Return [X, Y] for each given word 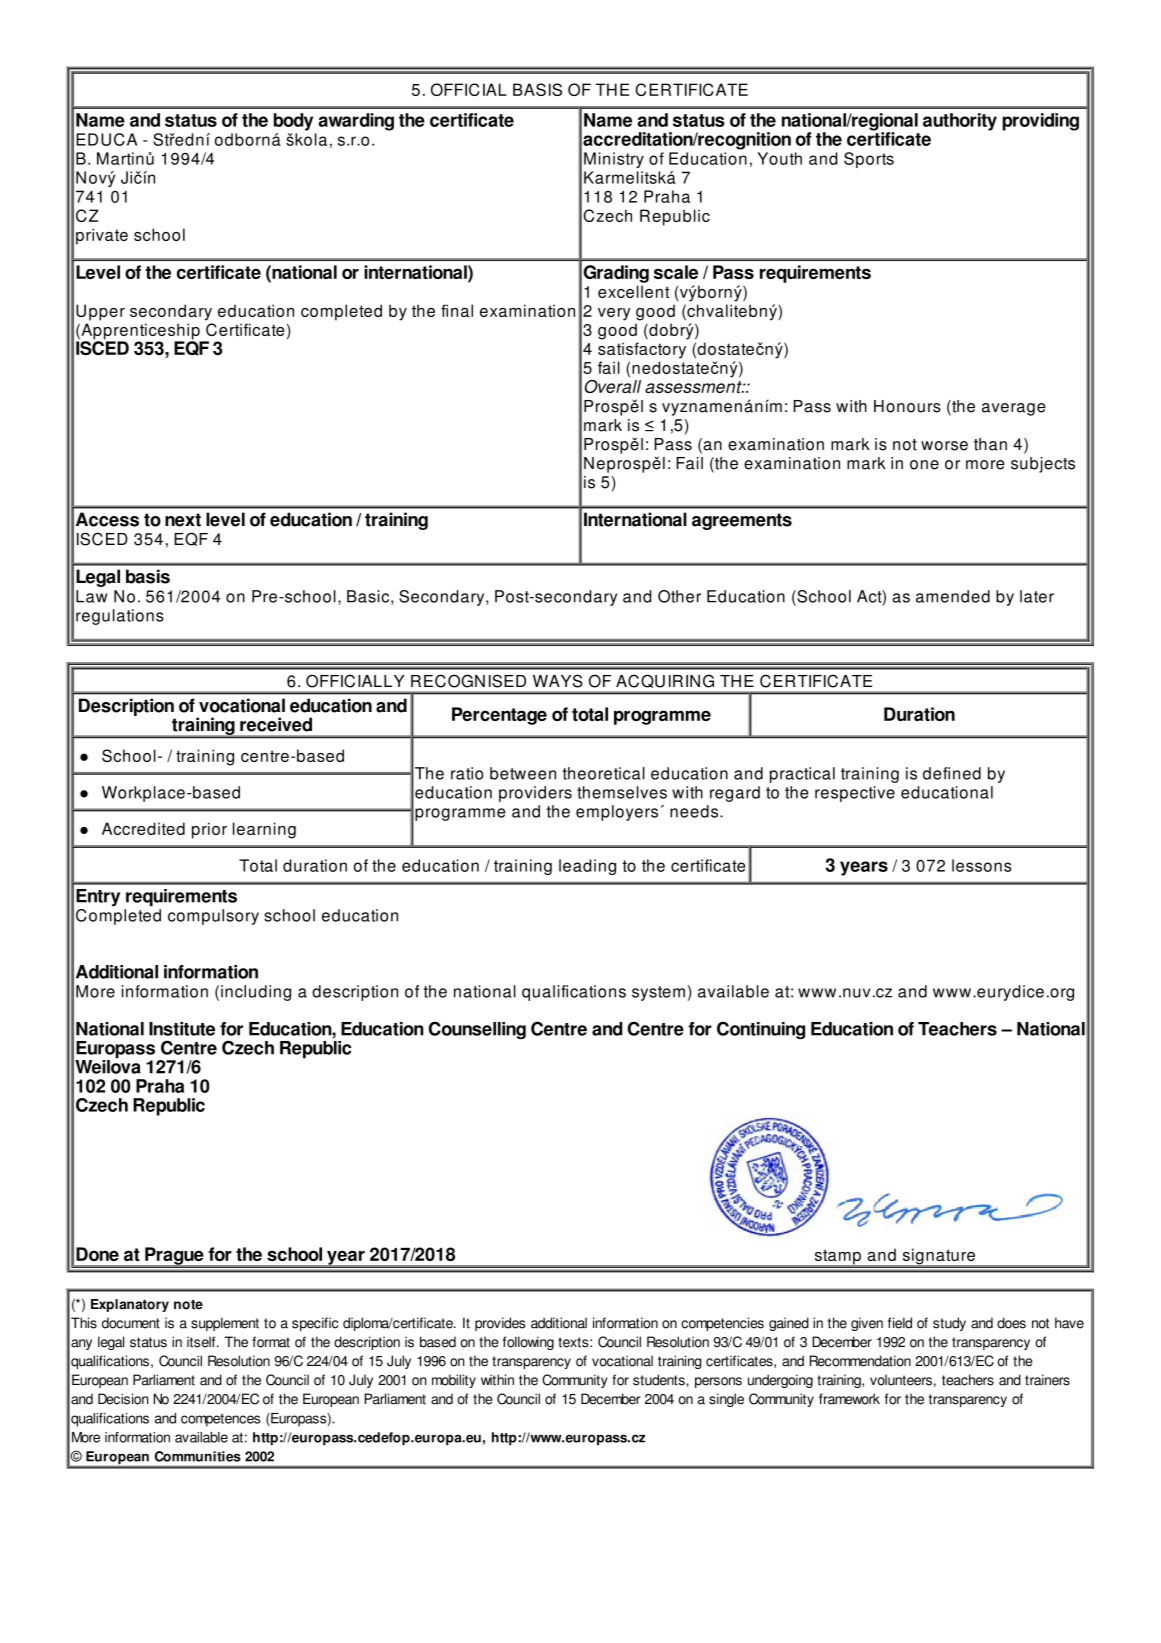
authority [960, 122]
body [293, 122]
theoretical [604, 773]
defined [952, 773]
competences [220, 1420]
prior [209, 830]
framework [849, 1399]
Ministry [614, 160]
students [660, 1380]
